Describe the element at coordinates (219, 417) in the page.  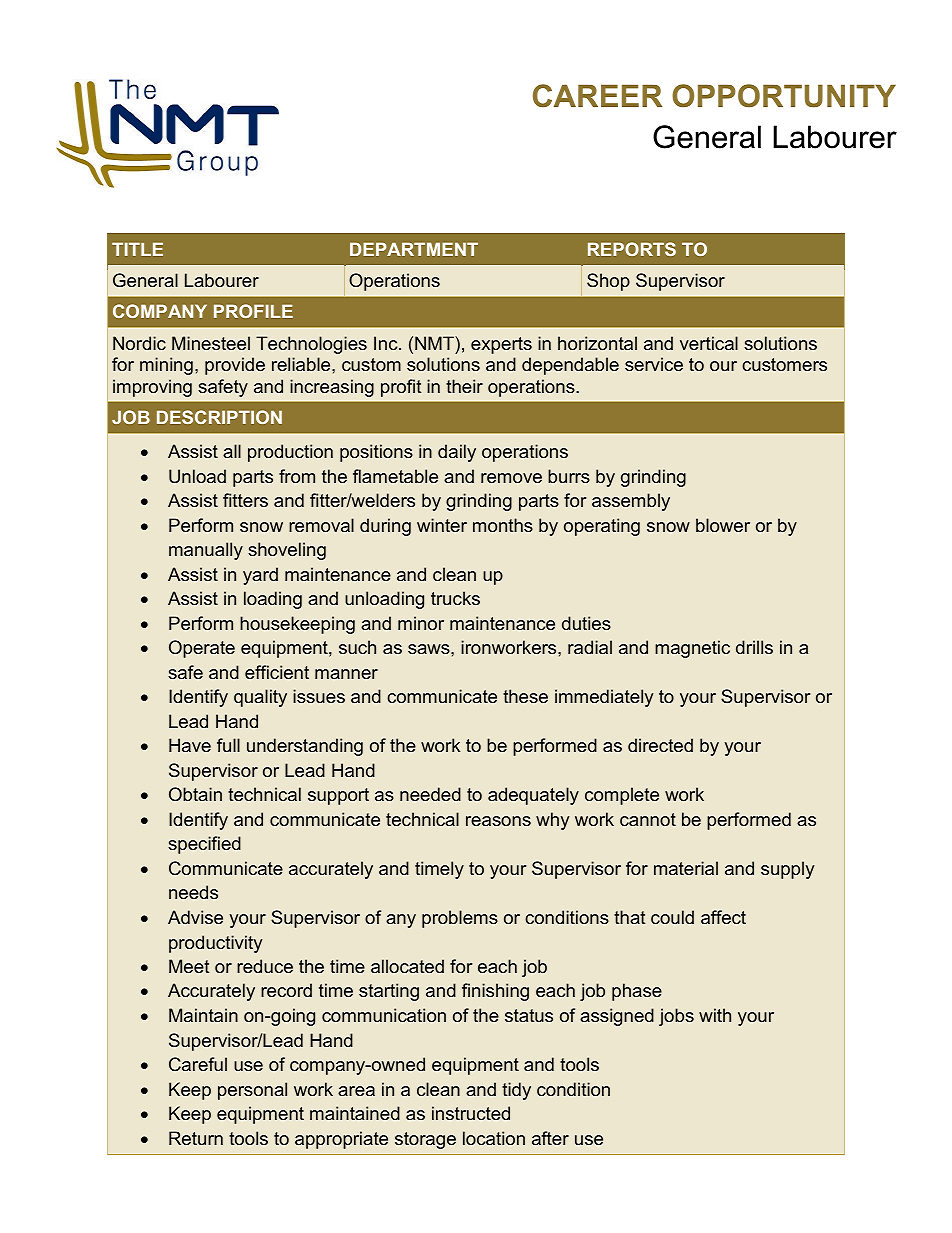
I see `DESCRIPTION` at that location.
